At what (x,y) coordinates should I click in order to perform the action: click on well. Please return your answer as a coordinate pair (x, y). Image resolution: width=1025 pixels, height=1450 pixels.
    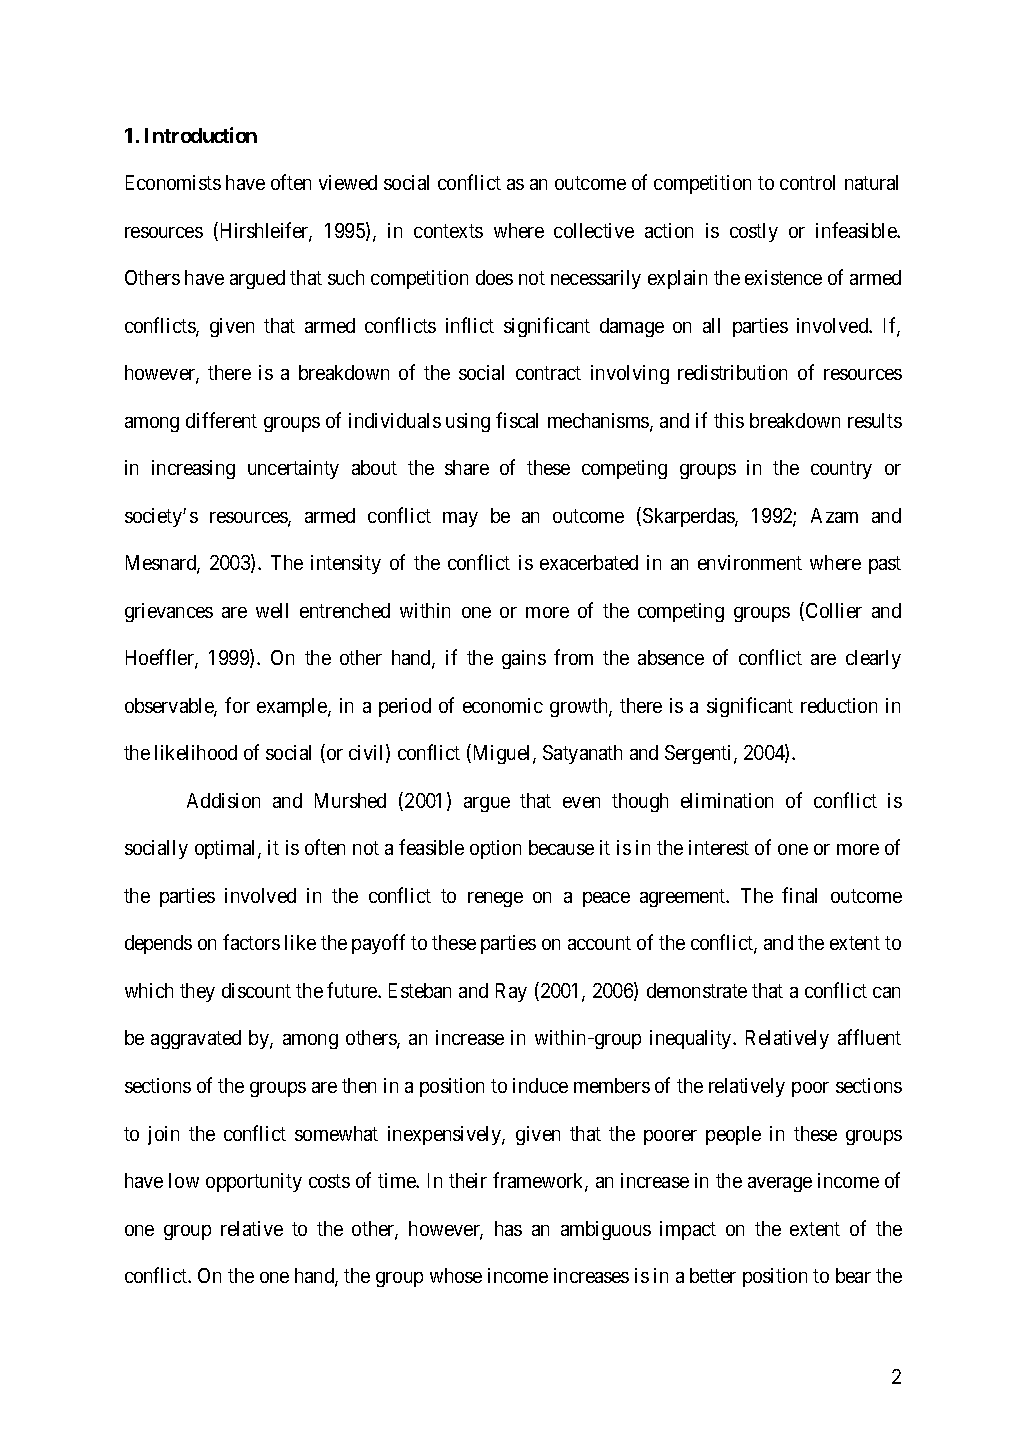
    Looking at the image, I should click on (272, 610).
